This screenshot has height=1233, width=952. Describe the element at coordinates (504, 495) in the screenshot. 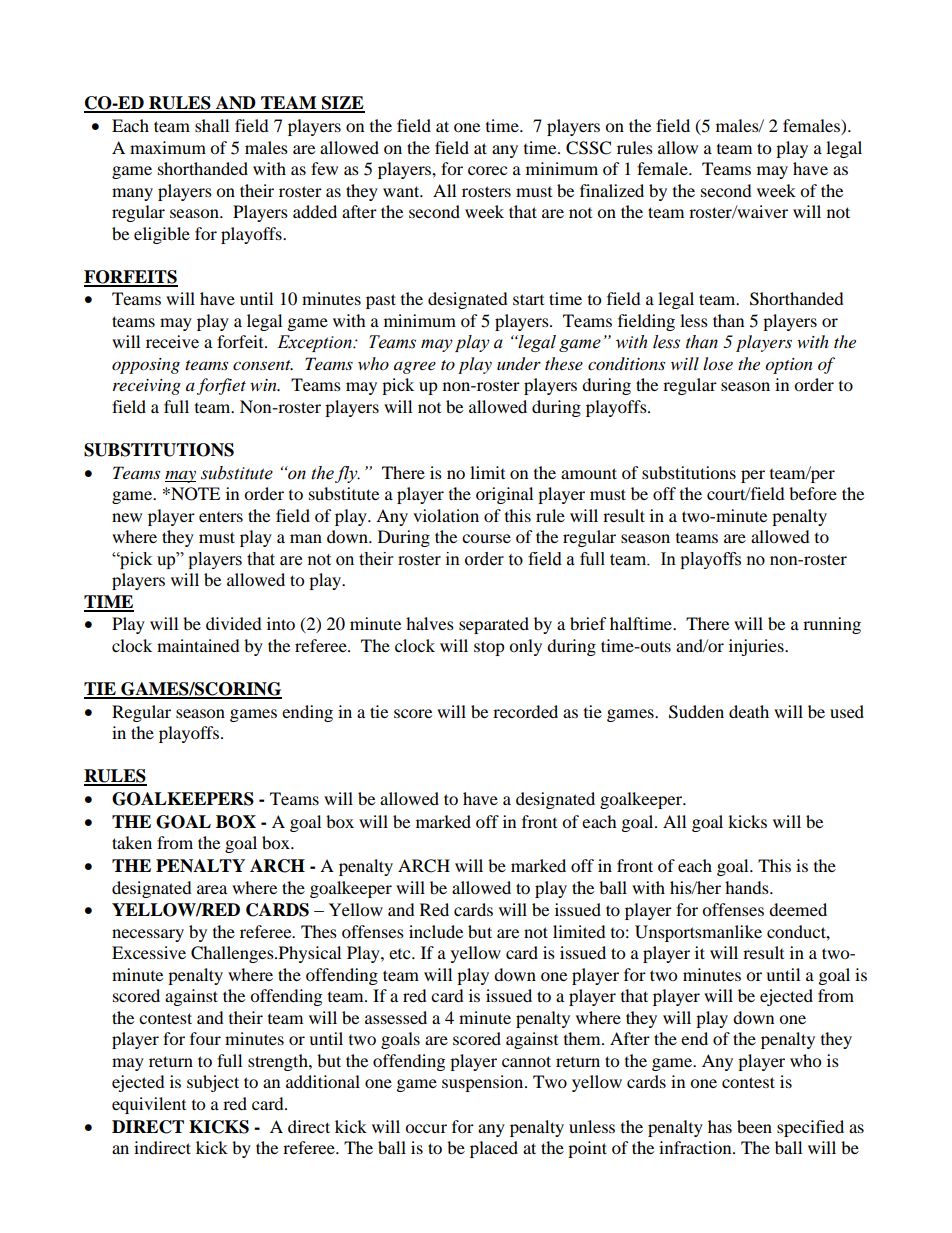

I see `original` at that location.
